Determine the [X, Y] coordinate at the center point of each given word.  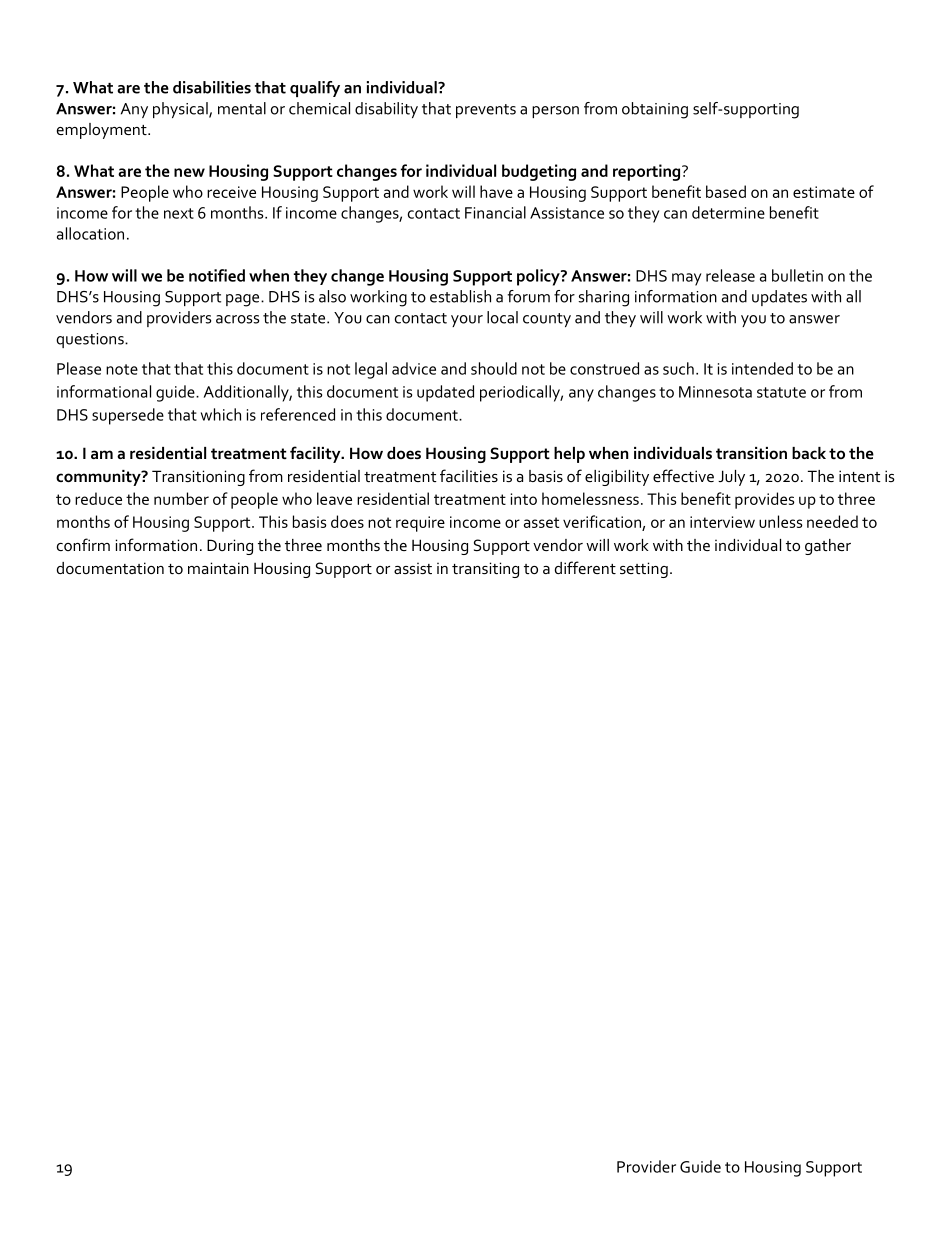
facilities [469, 475]
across [237, 319]
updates [779, 298]
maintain [218, 568]
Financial [495, 212]
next [179, 213]
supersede [128, 416]
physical [181, 110]
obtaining [655, 110]
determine [728, 212]
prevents [486, 111]
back [809, 453]
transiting [485, 570]
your [467, 321]
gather [828, 547]
